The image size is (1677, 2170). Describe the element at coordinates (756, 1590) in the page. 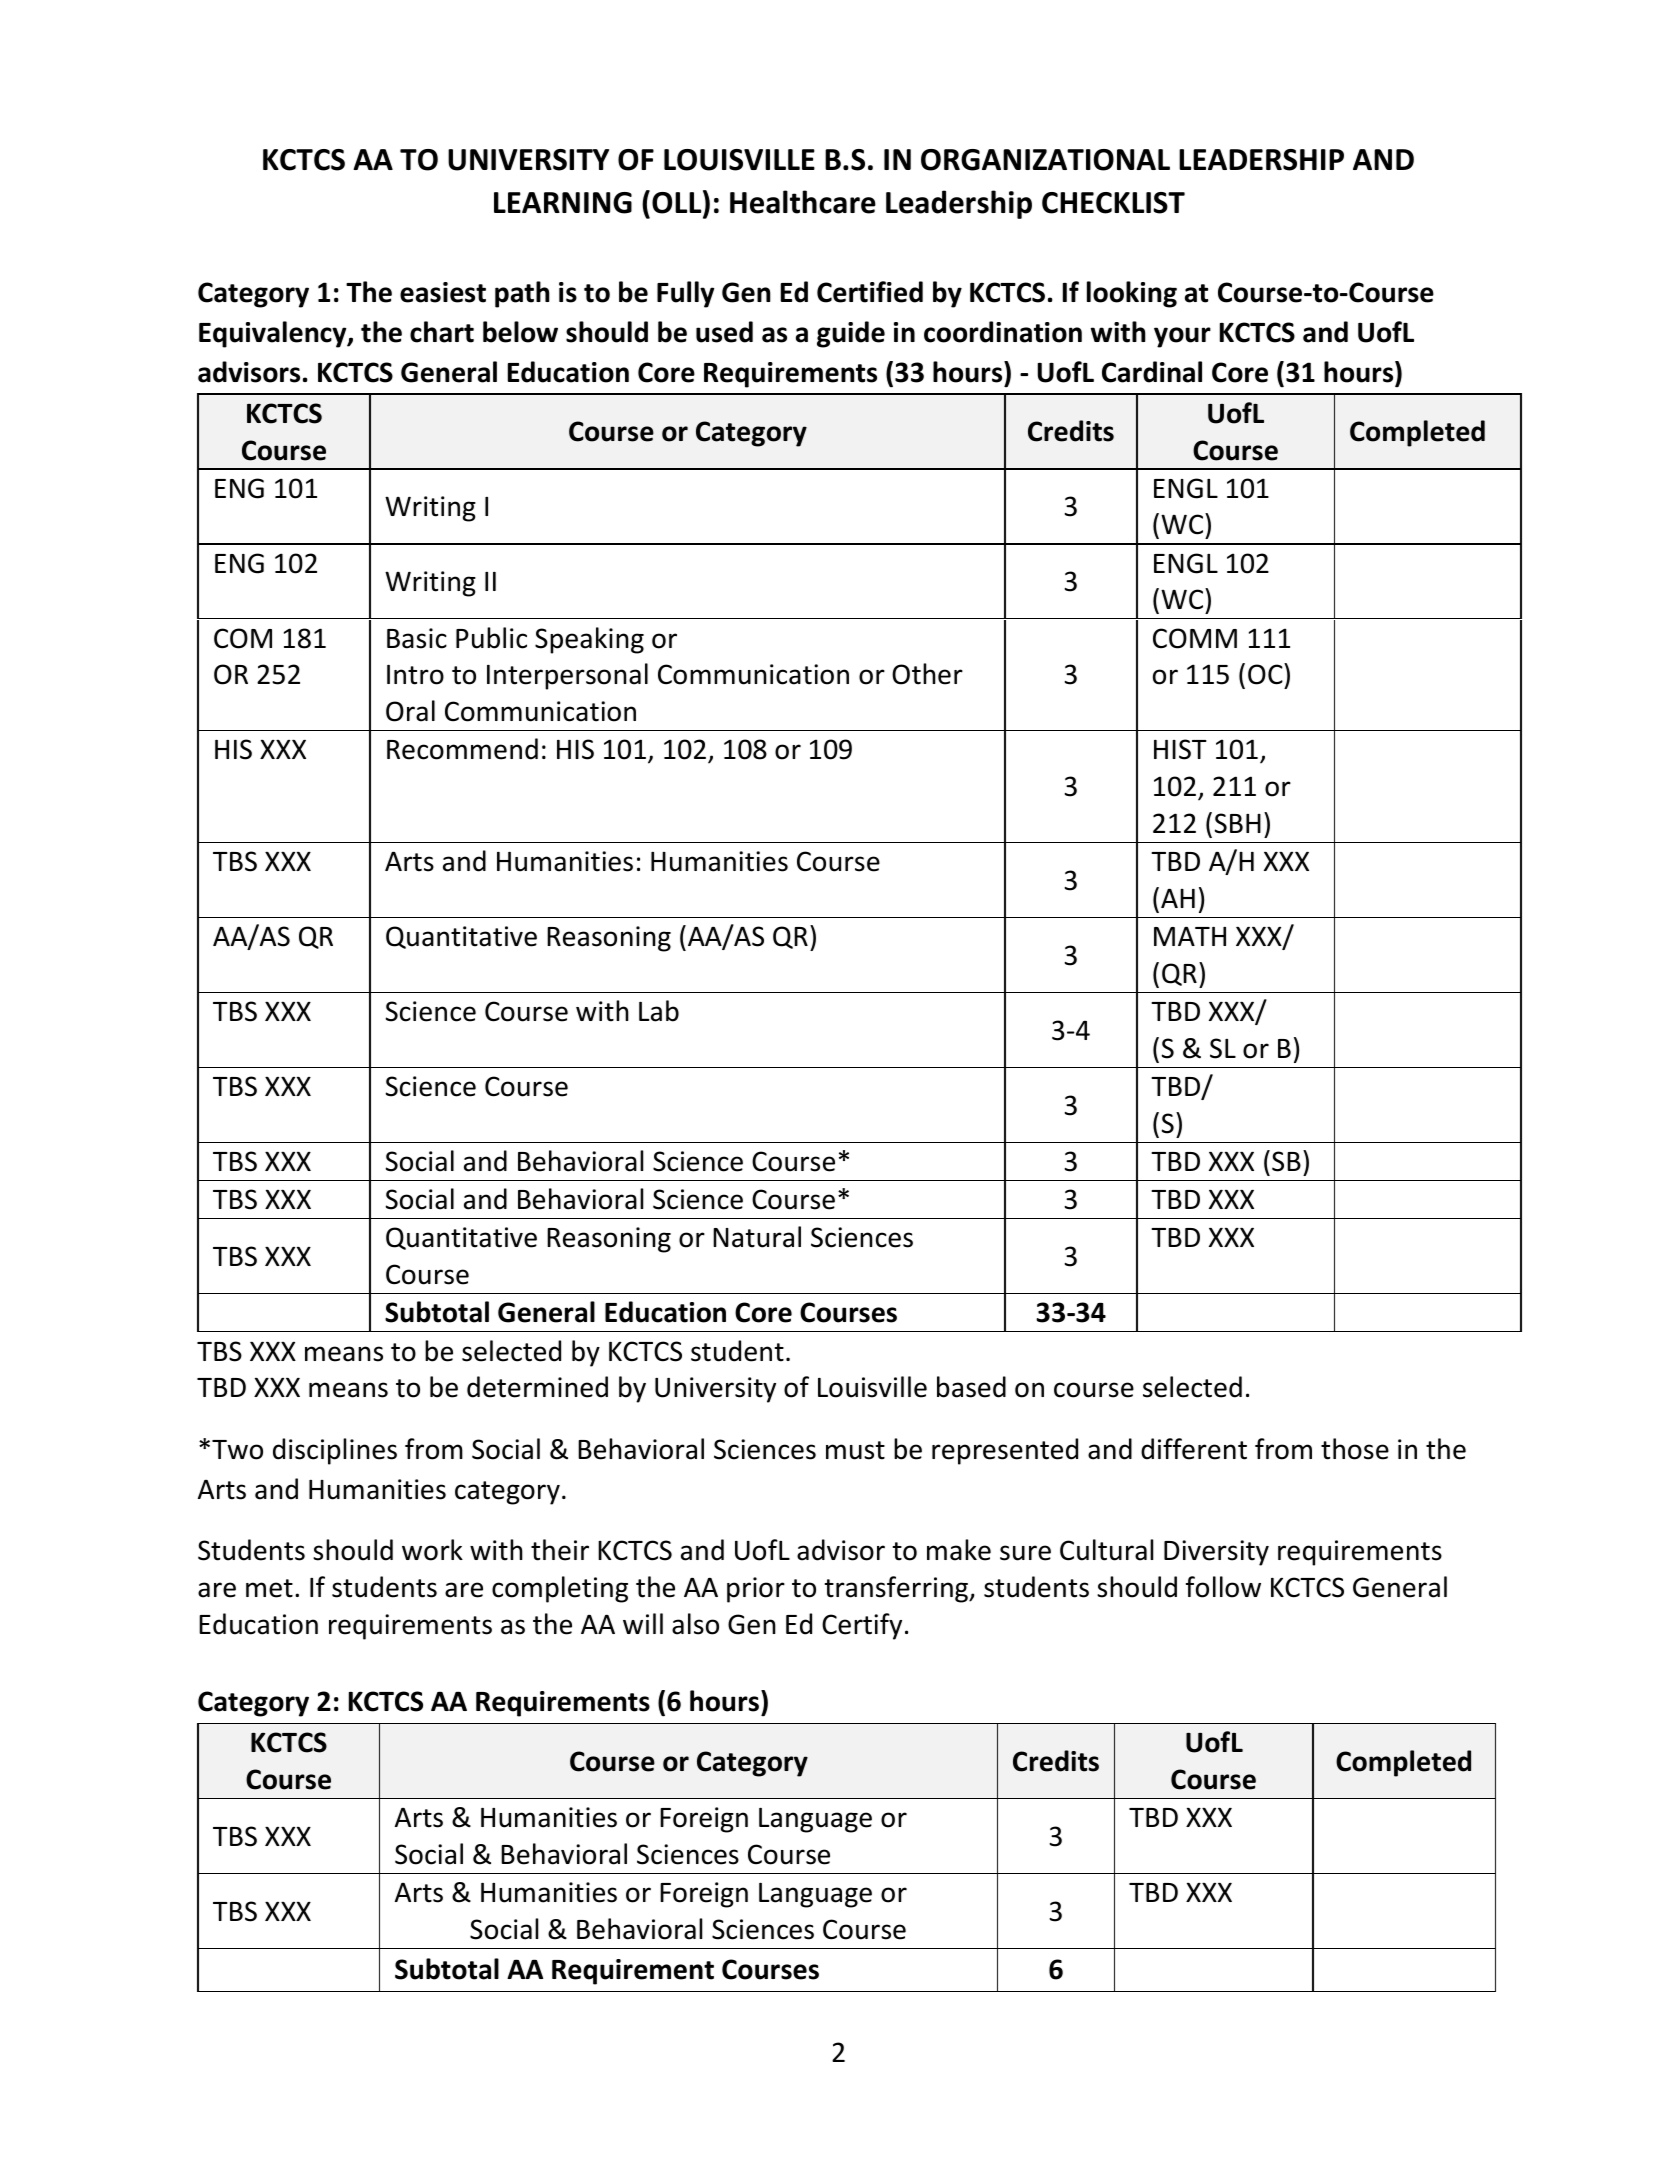

I see `prior` at that location.
